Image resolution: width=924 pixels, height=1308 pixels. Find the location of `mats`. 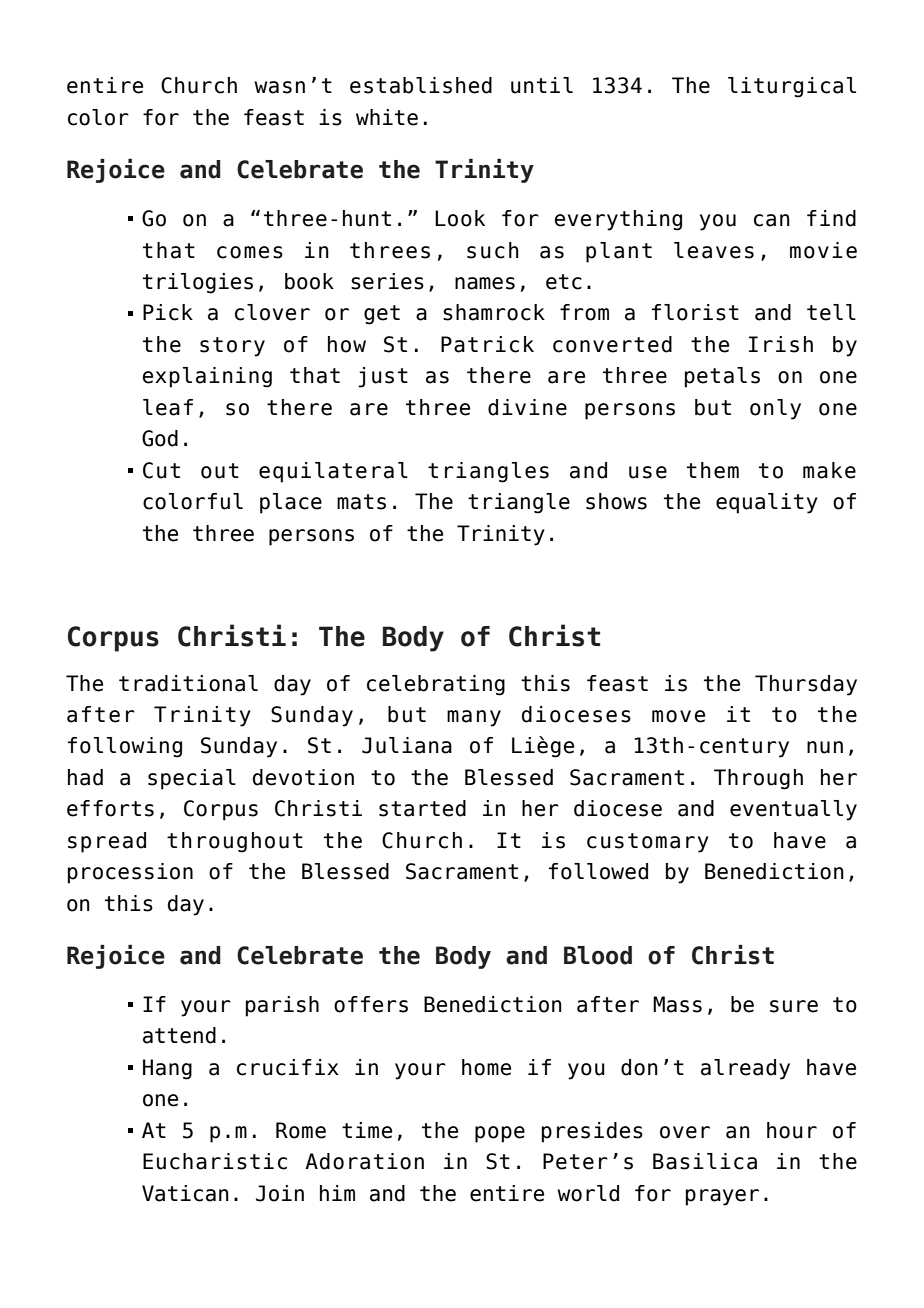

mats is located at coordinates (361, 502).
